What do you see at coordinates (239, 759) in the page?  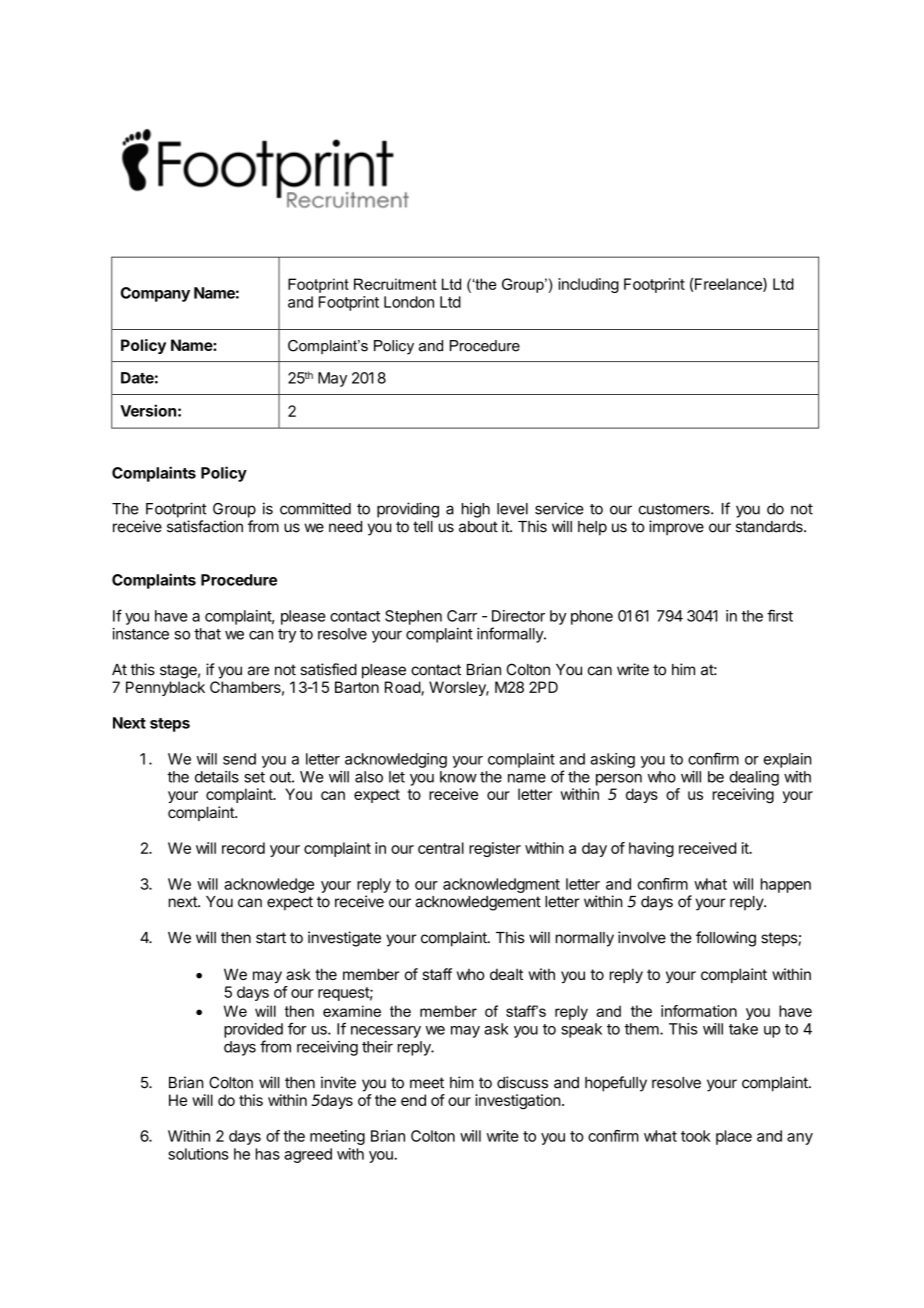 I see `send` at bounding box center [239, 759].
